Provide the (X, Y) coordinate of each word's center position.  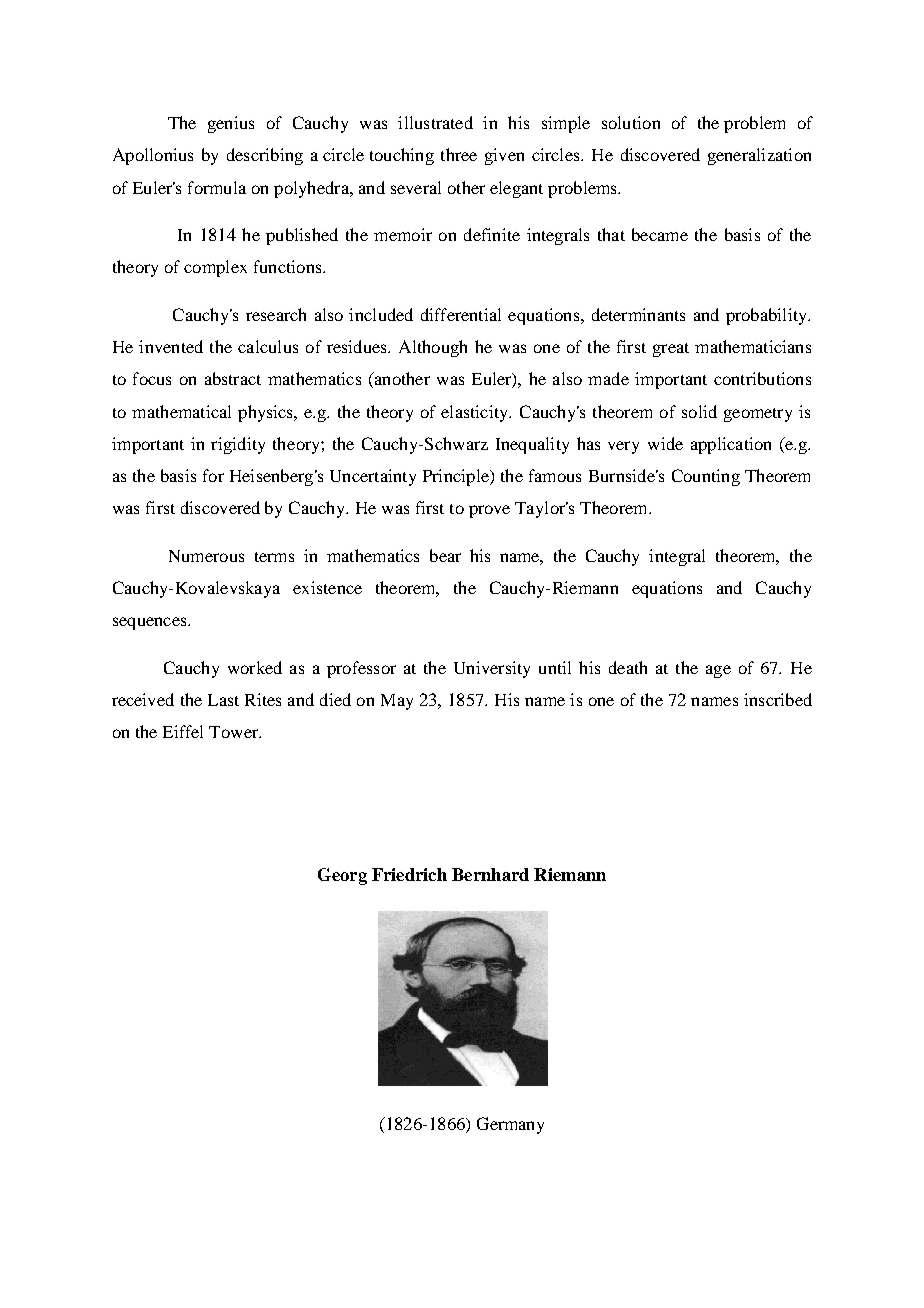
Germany (510, 1125)
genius (231, 124)
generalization (759, 156)
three (459, 154)
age (718, 671)
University (492, 669)
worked (255, 667)
